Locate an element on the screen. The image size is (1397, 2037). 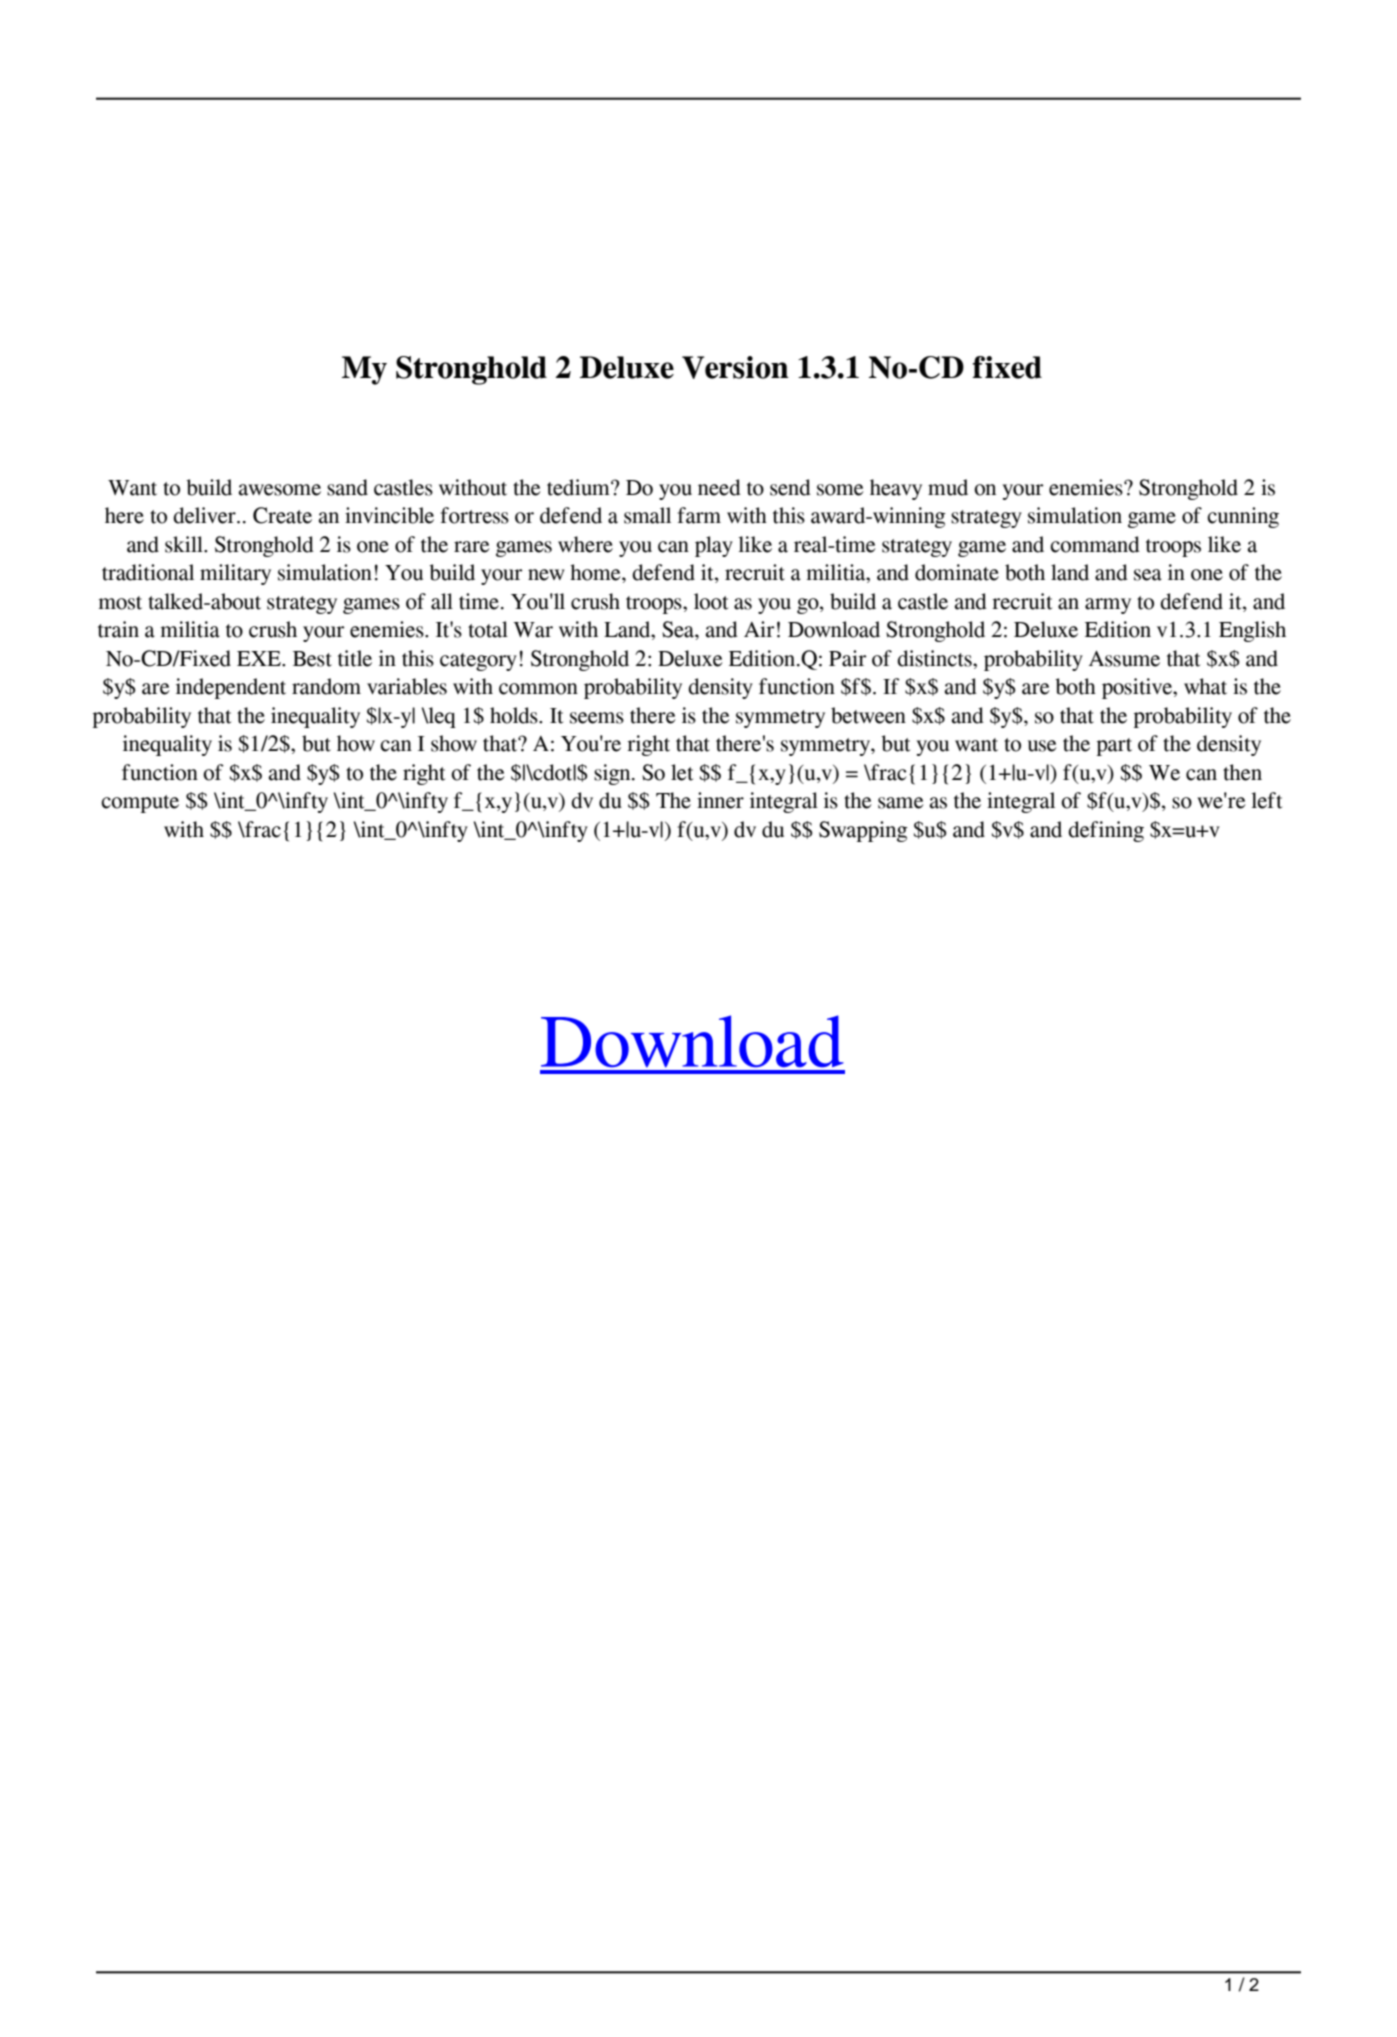
military is located at coordinates (235, 574).
